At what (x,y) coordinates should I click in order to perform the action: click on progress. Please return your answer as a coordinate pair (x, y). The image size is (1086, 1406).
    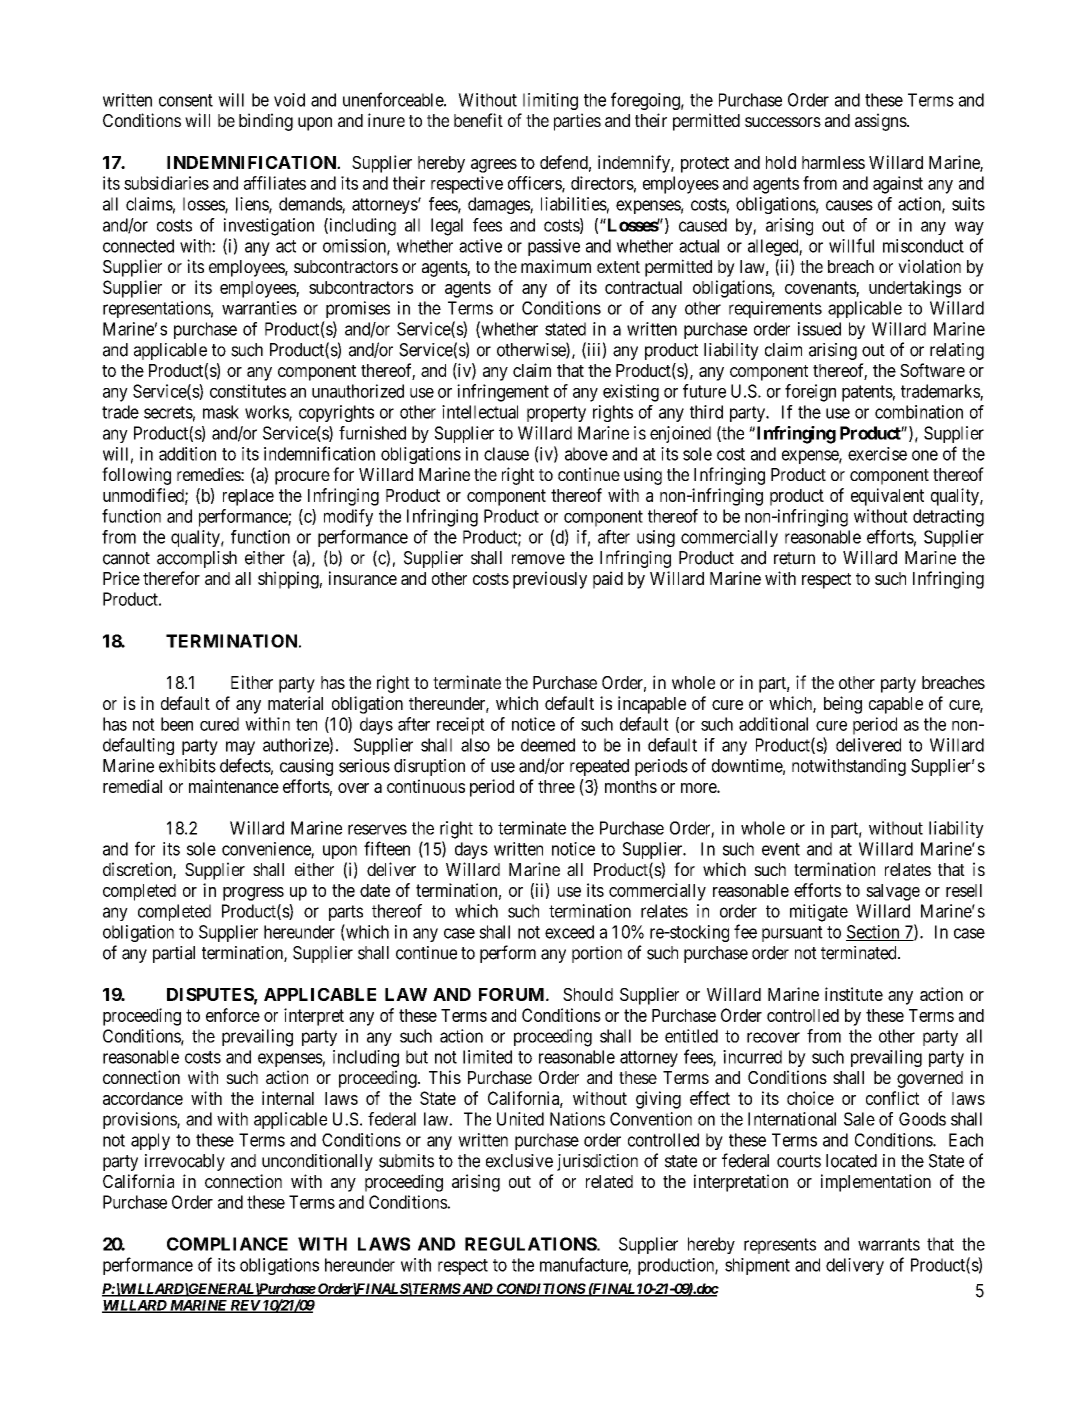
    Looking at the image, I should click on (253, 894).
